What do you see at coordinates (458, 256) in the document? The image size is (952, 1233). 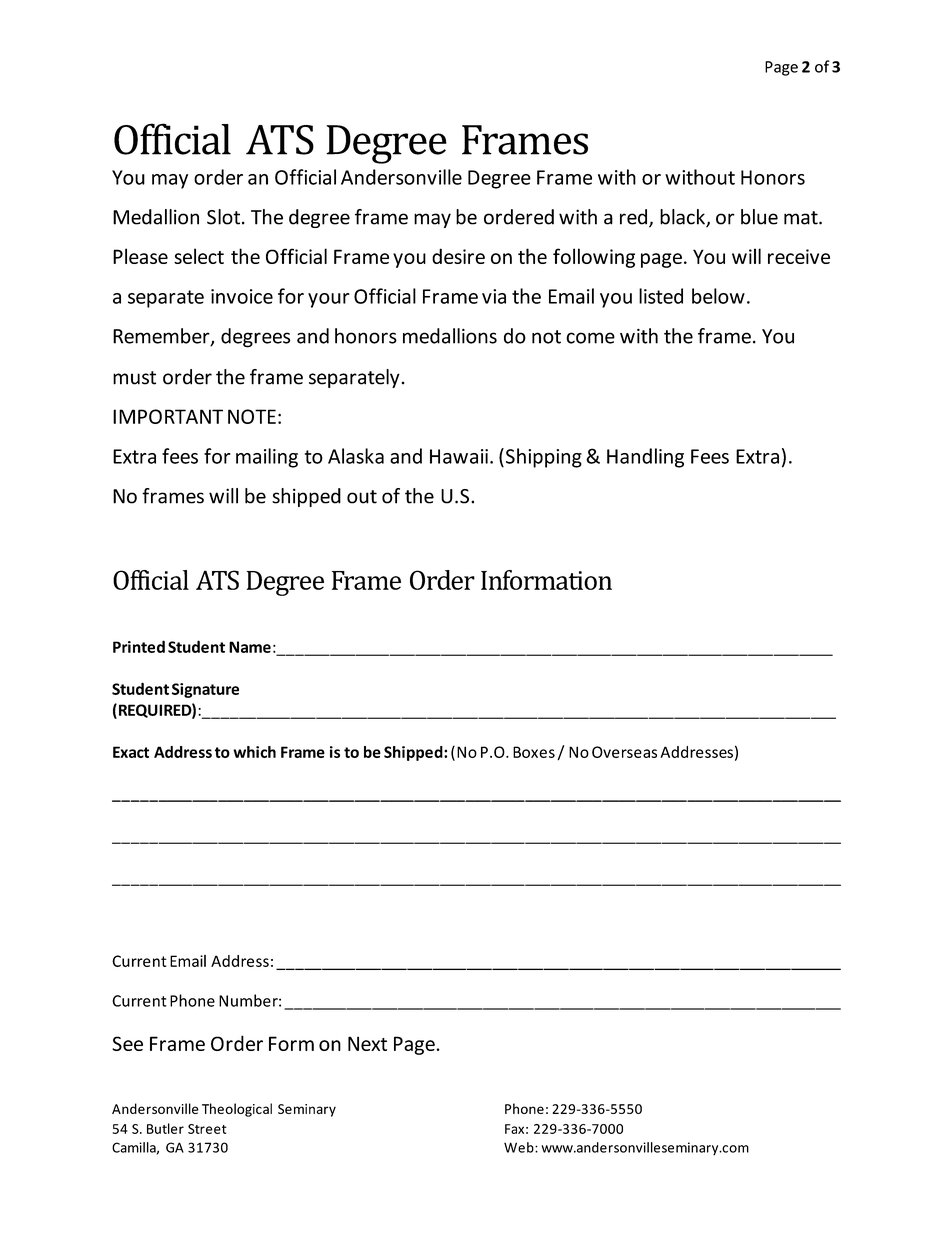 I see `desire` at bounding box center [458, 256].
